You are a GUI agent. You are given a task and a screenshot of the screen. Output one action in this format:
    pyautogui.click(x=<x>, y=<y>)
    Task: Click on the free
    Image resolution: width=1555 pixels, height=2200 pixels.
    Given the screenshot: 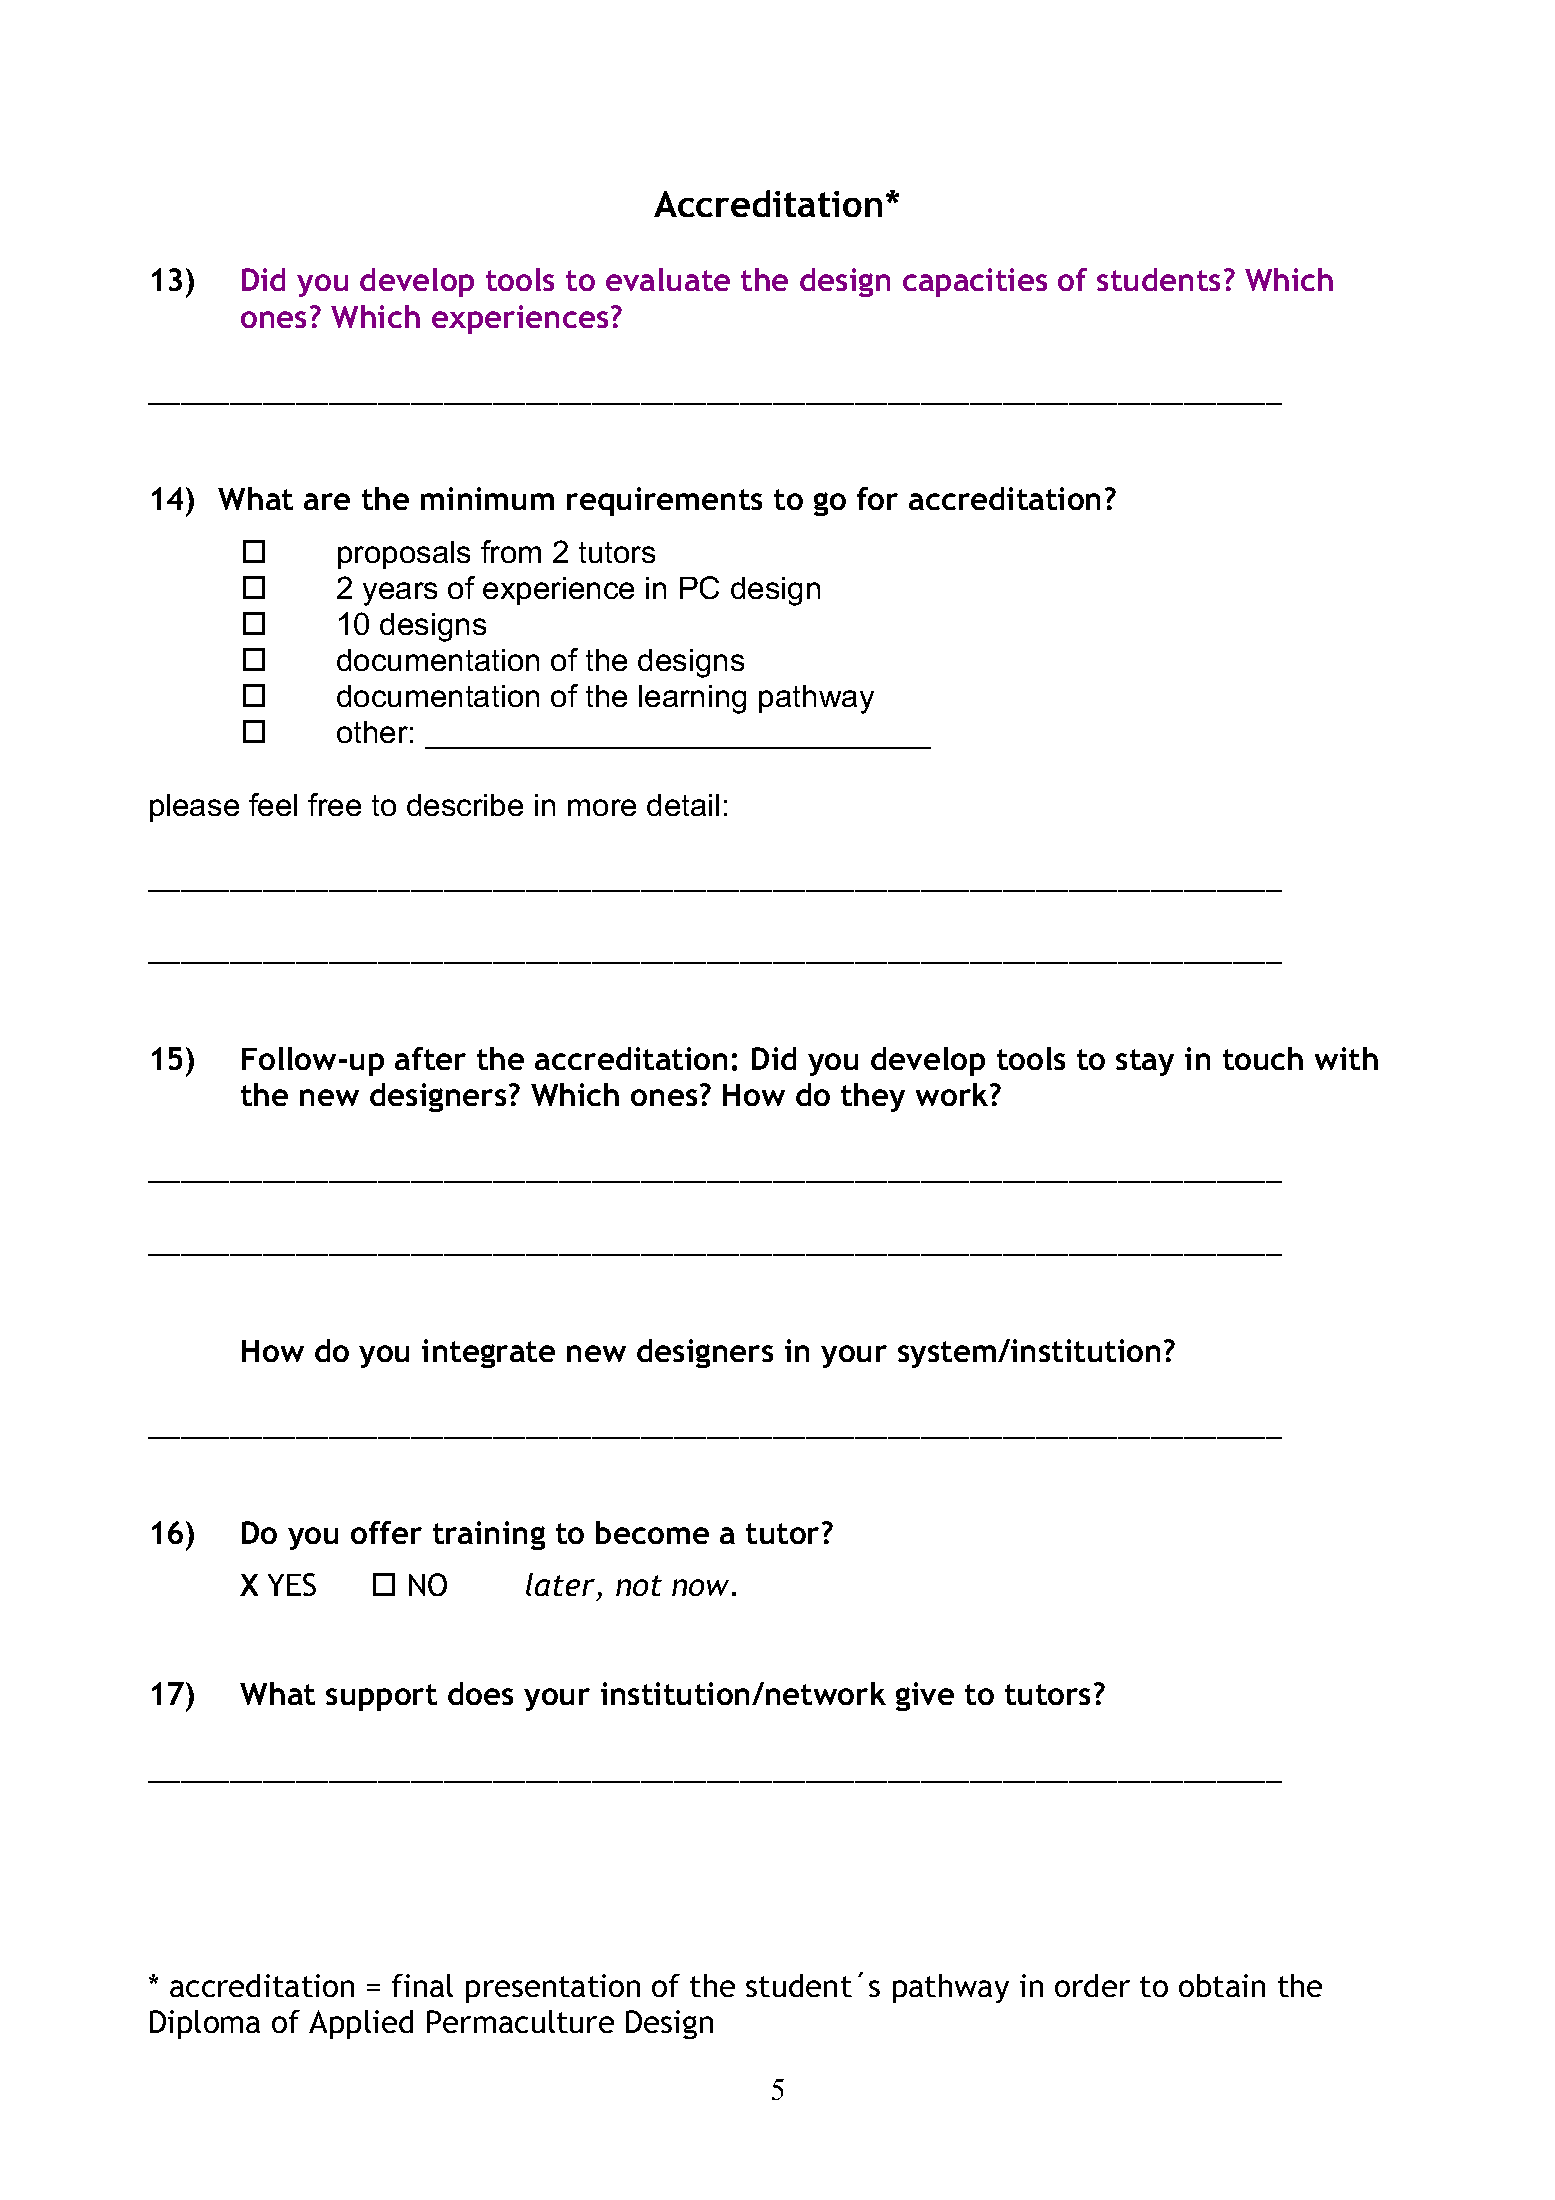 What is the action you would take?
    pyautogui.click(x=334, y=804)
